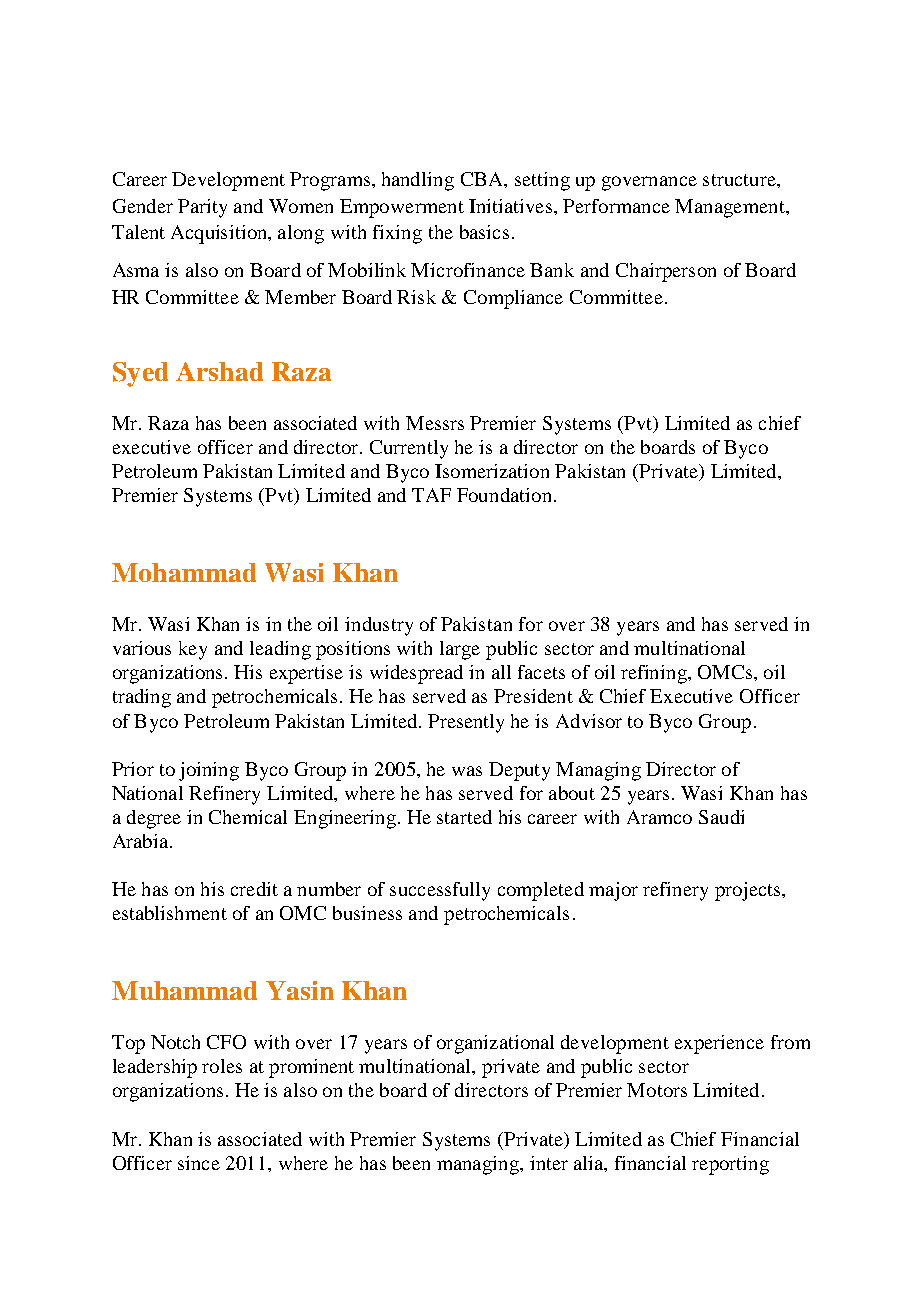 The width and height of the screenshot is (924, 1308). Describe the element at coordinates (460, 650) in the screenshot. I see `large` at that location.
